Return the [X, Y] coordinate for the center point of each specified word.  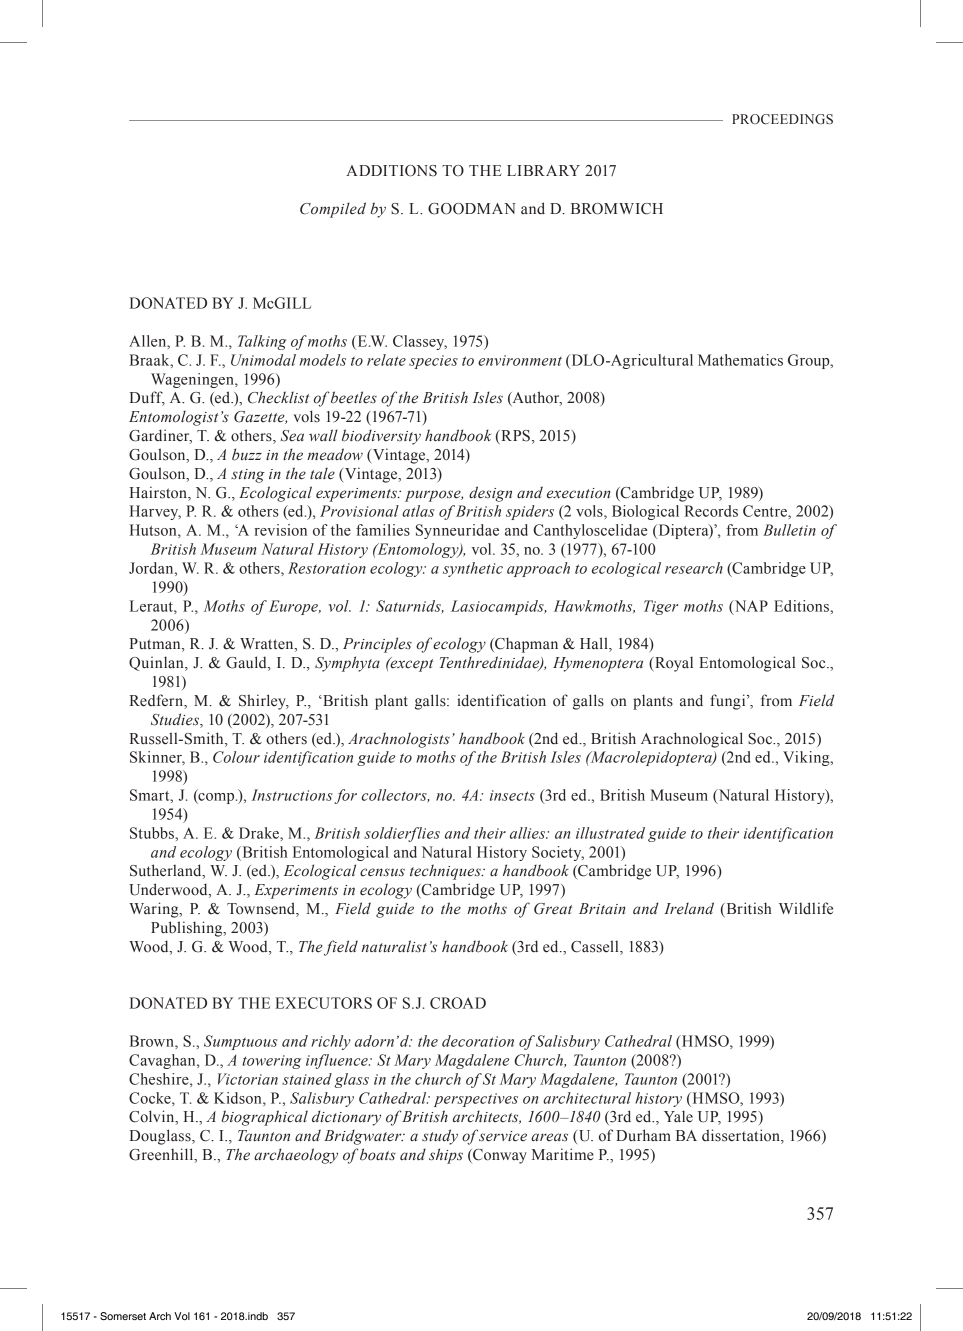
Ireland [689, 908]
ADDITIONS [391, 171]
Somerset [123, 1316]
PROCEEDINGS [782, 119]
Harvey [155, 512]
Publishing [188, 929]
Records [711, 511]
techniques [446, 872]
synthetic [473, 569]
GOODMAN [472, 209]
